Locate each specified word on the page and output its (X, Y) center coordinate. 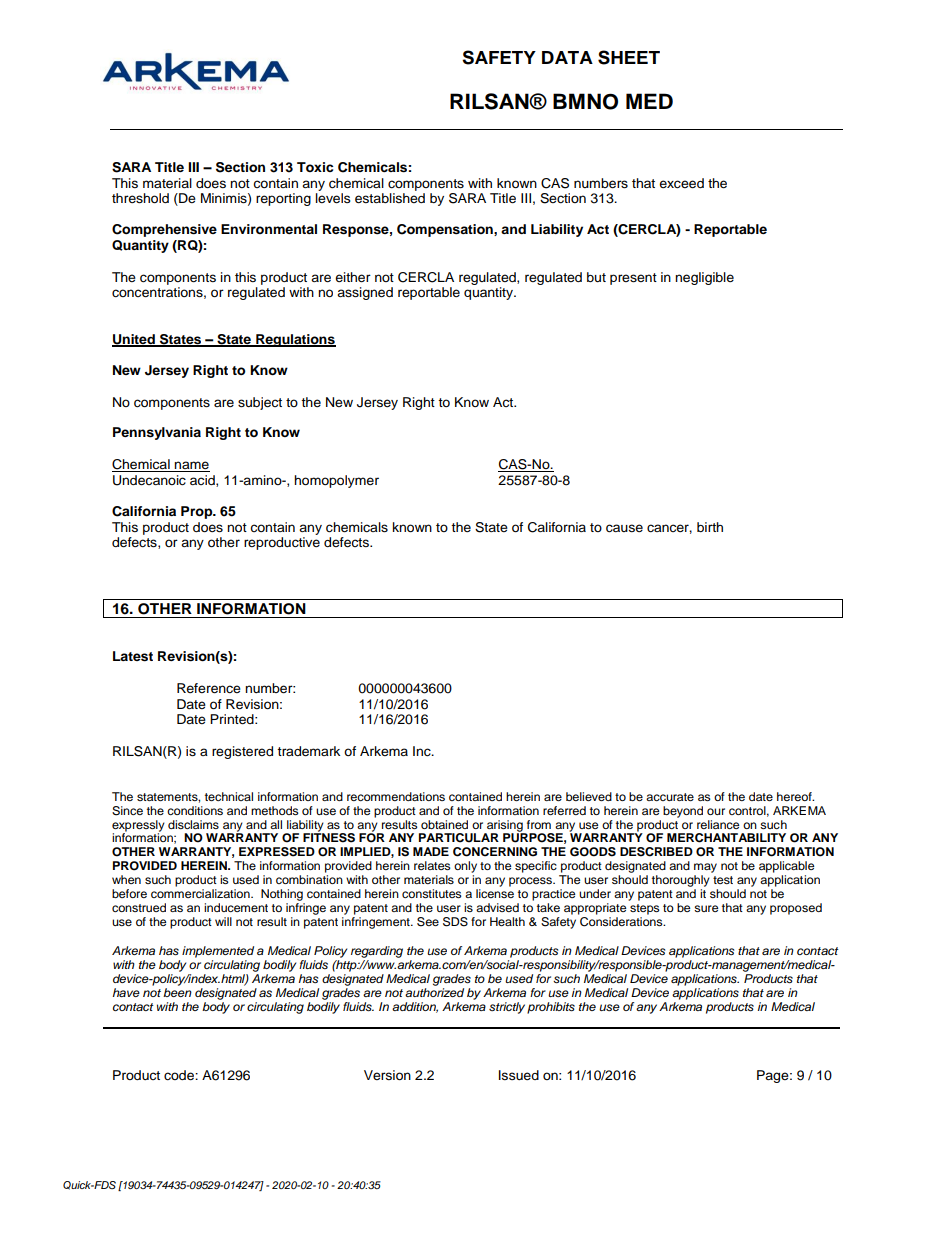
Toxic (315, 167)
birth (710, 527)
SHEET (629, 57)
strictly (507, 1008)
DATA (567, 57)
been (177, 992)
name (191, 466)
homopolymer (336, 481)
